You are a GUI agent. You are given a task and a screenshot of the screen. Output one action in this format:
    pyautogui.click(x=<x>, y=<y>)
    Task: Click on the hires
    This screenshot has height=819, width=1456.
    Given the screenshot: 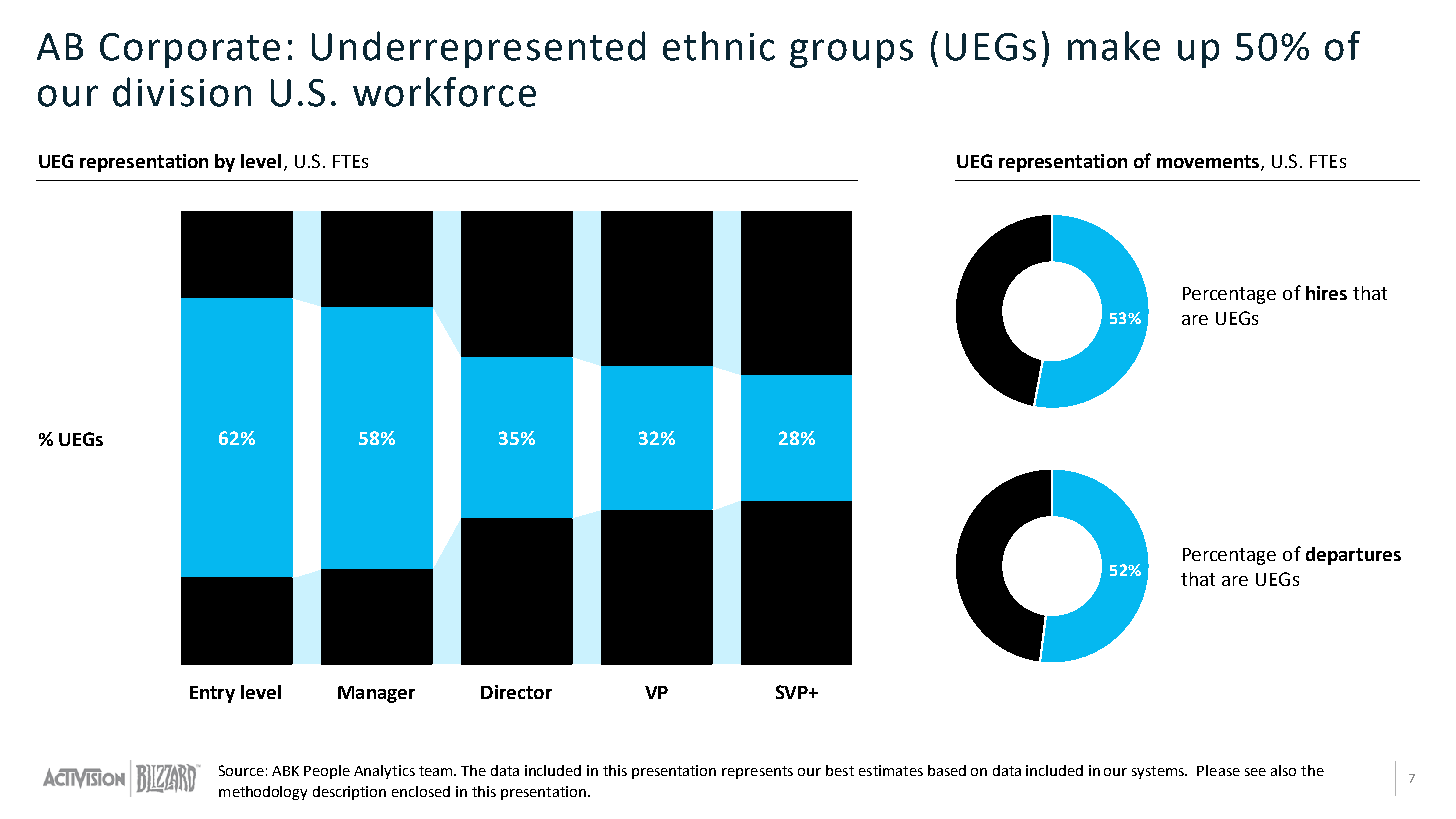 What is the action you would take?
    pyautogui.click(x=1326, y=293)
